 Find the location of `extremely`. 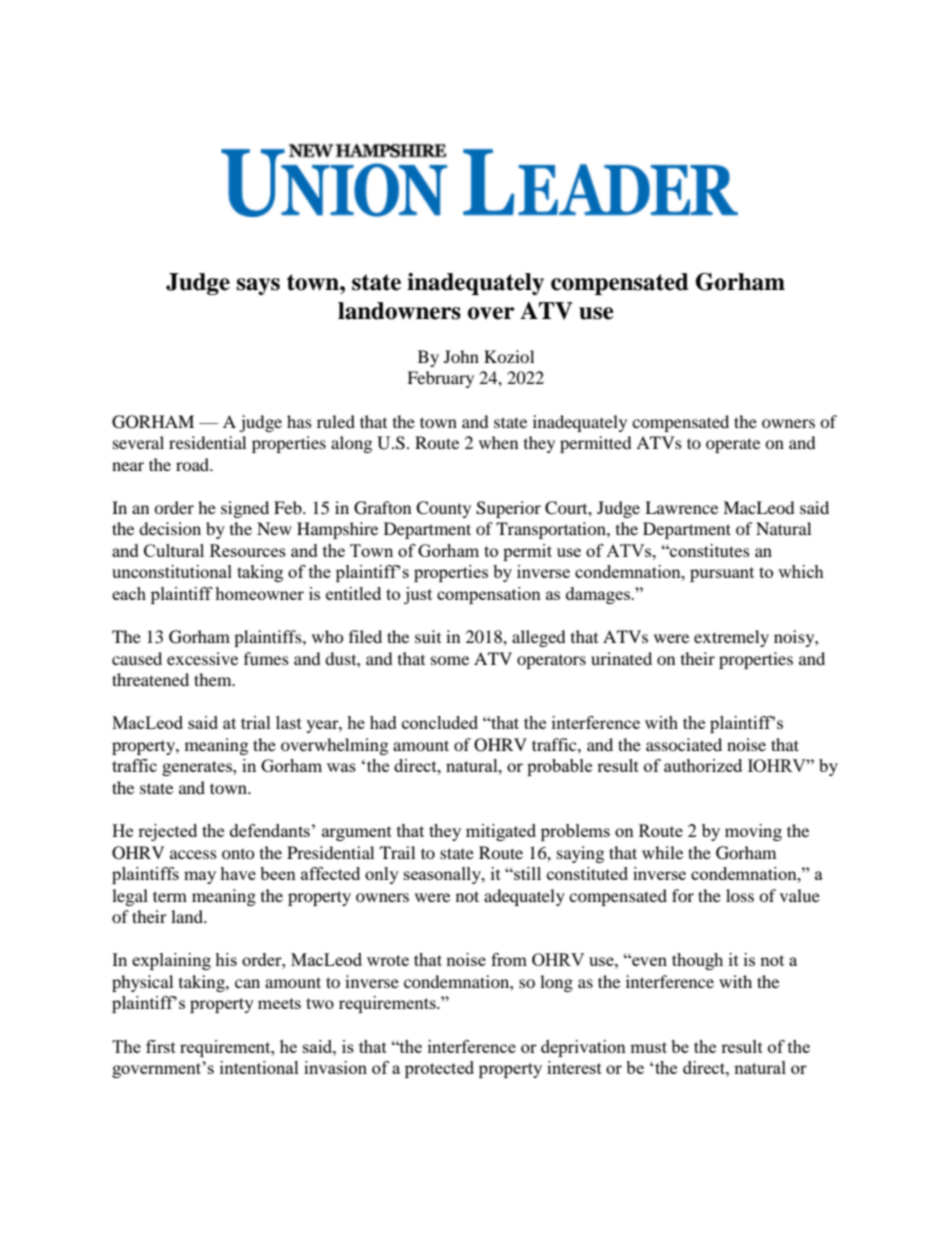

extremely is located at coordinates (731, 638).
